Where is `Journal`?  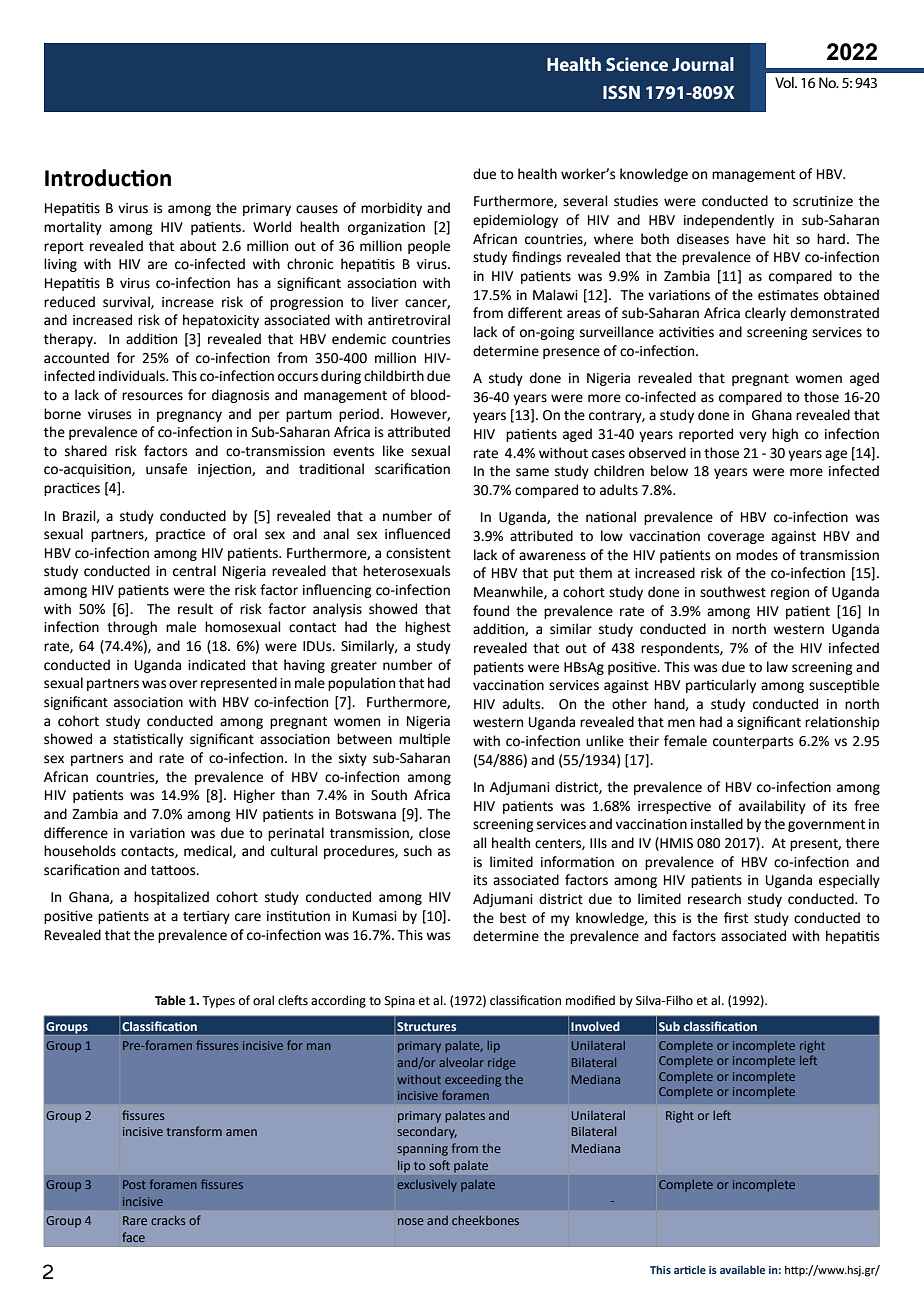
Journal is located at coordinates (703, 64).
